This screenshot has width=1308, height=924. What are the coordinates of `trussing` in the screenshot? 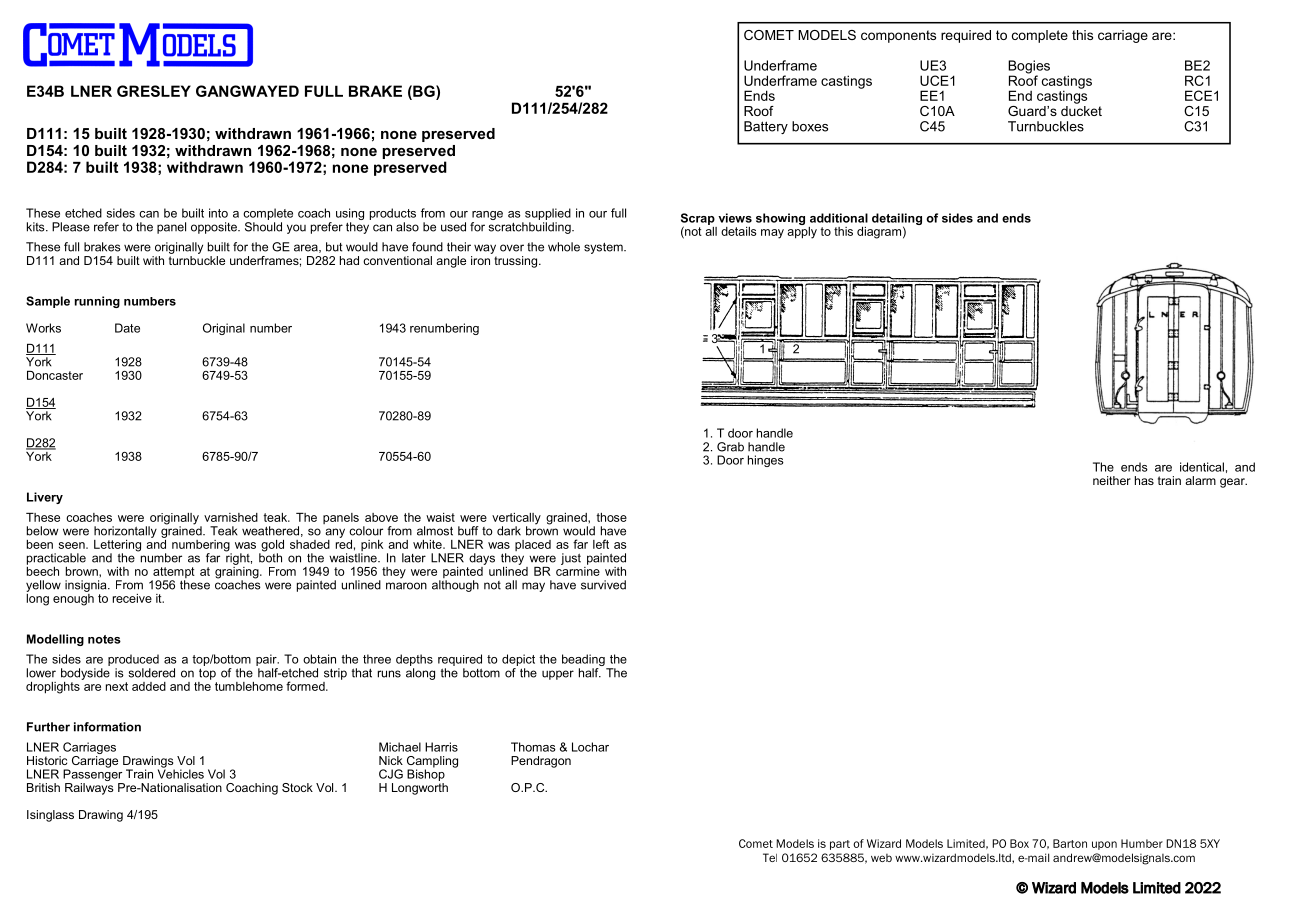 It's located at (516, 260).
